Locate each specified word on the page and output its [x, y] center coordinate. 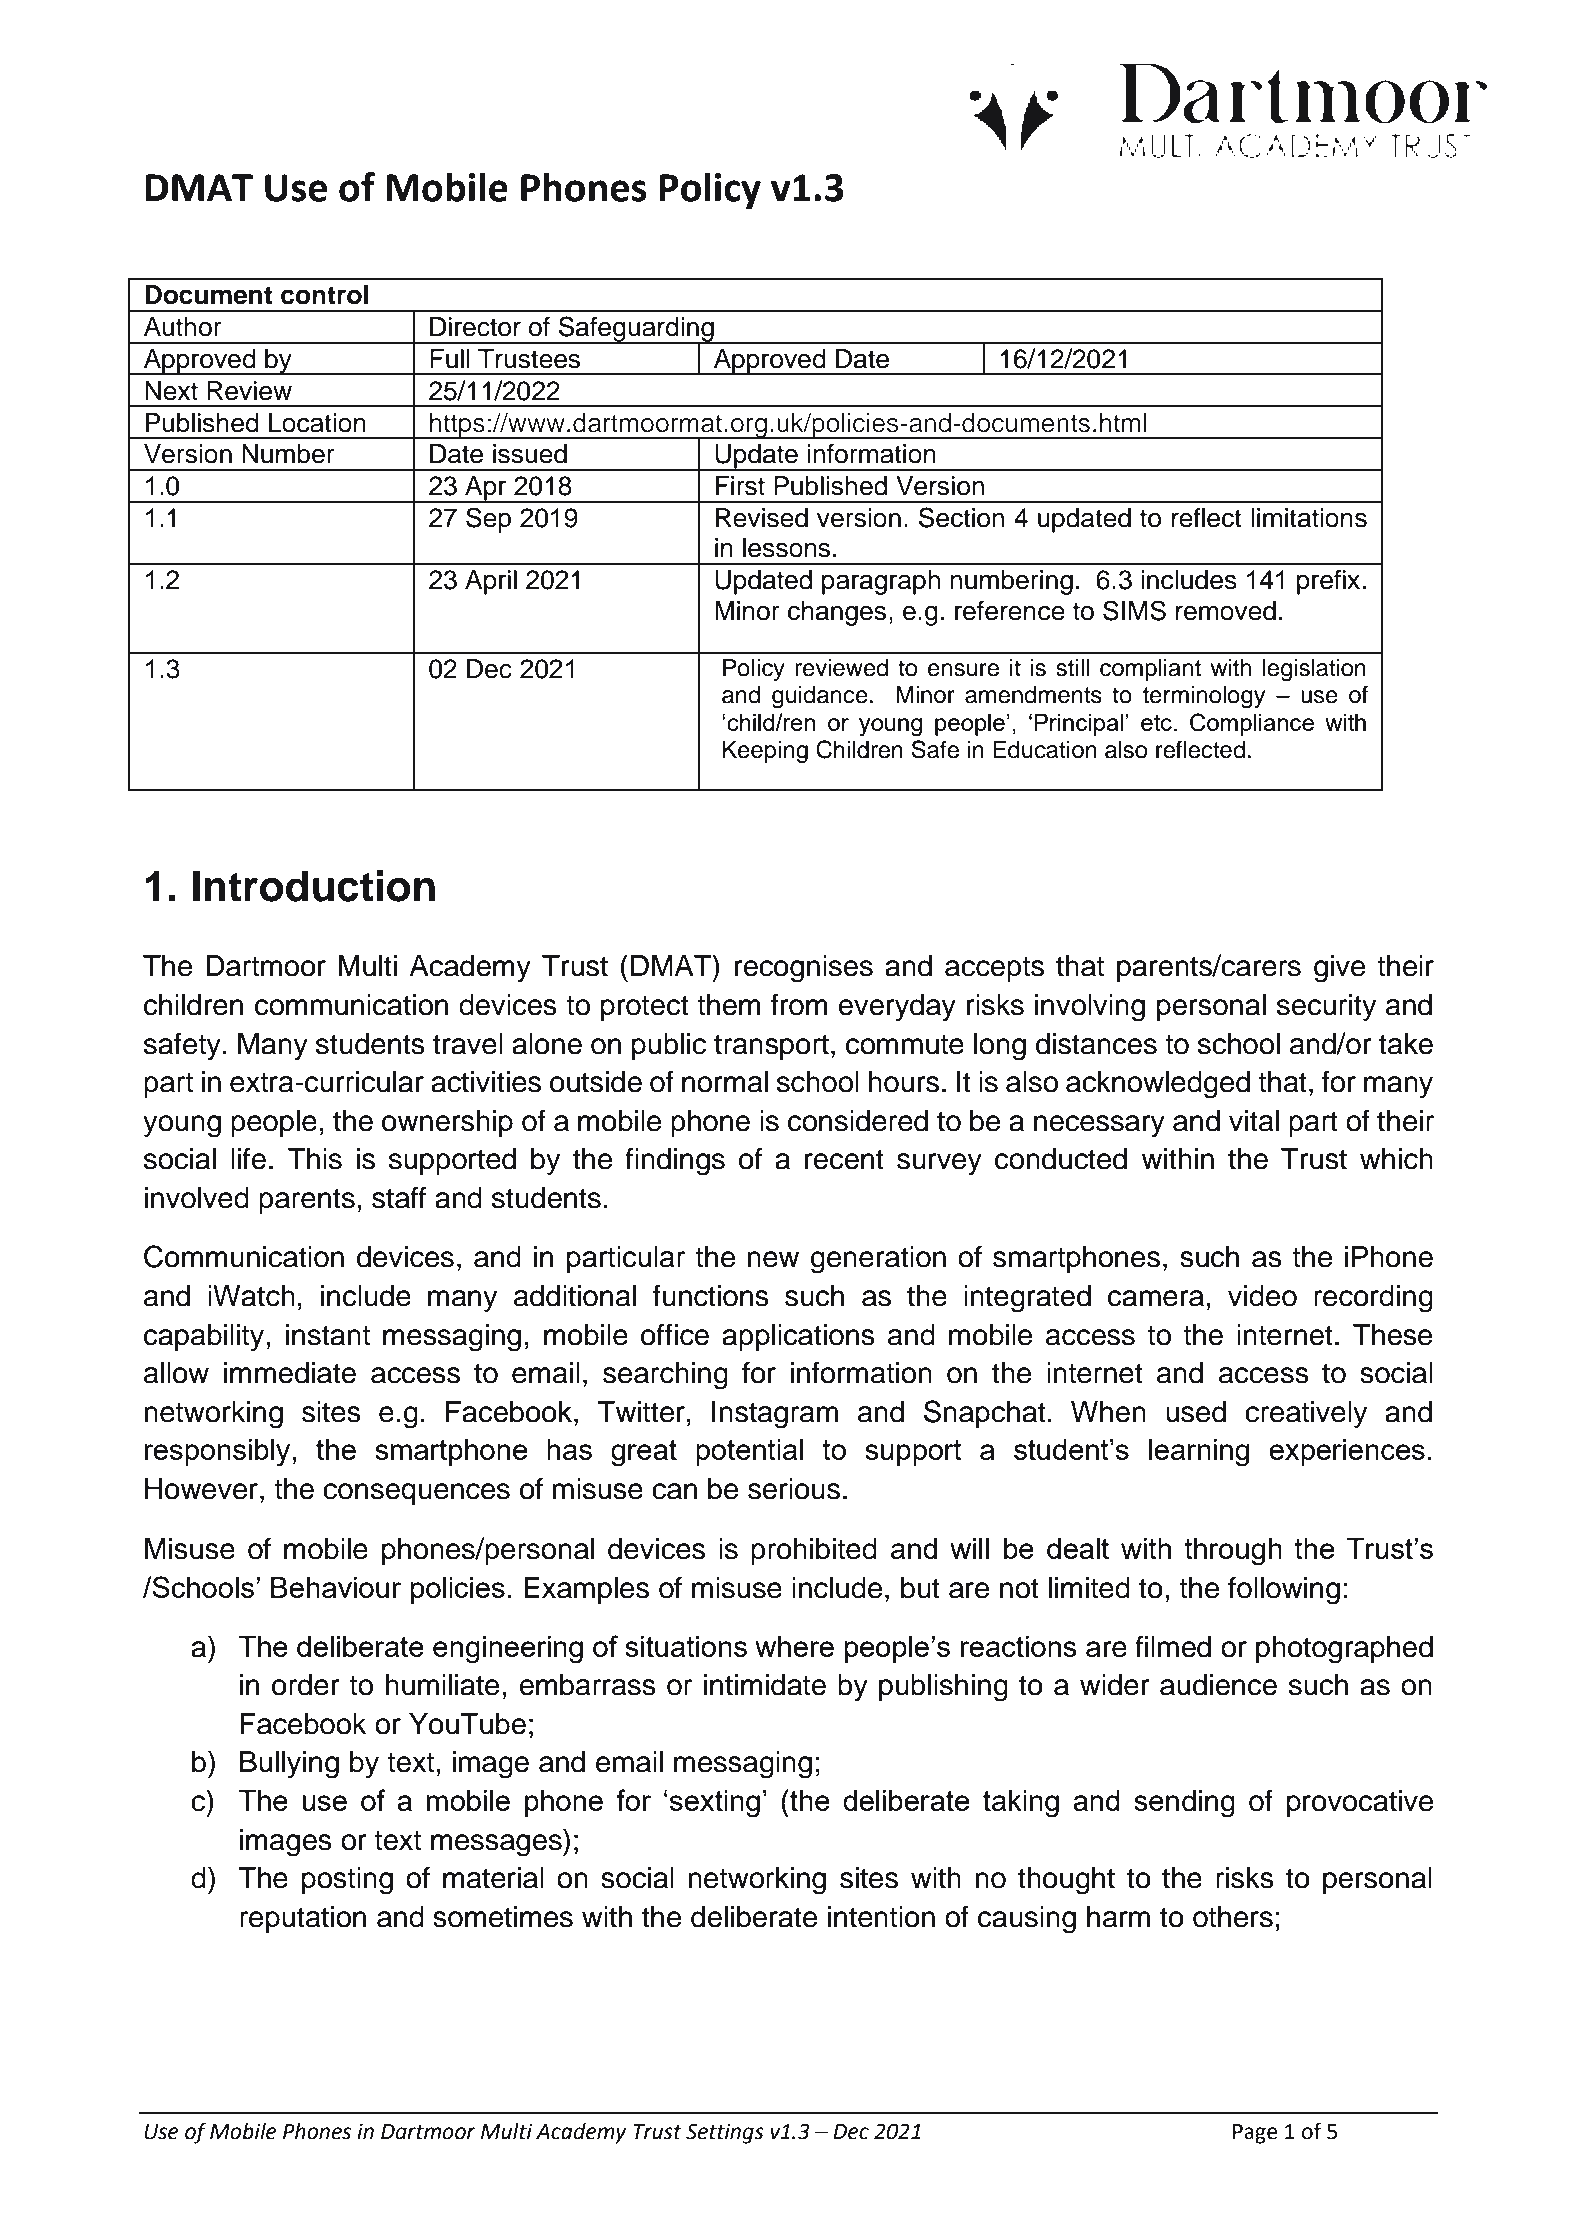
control [324, 295]
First [740, 486]
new [773, 1259]
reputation [303, 1919]
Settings [725, 2133]
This [315, 1159]
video [1262, 1296]
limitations [1309, 518]
